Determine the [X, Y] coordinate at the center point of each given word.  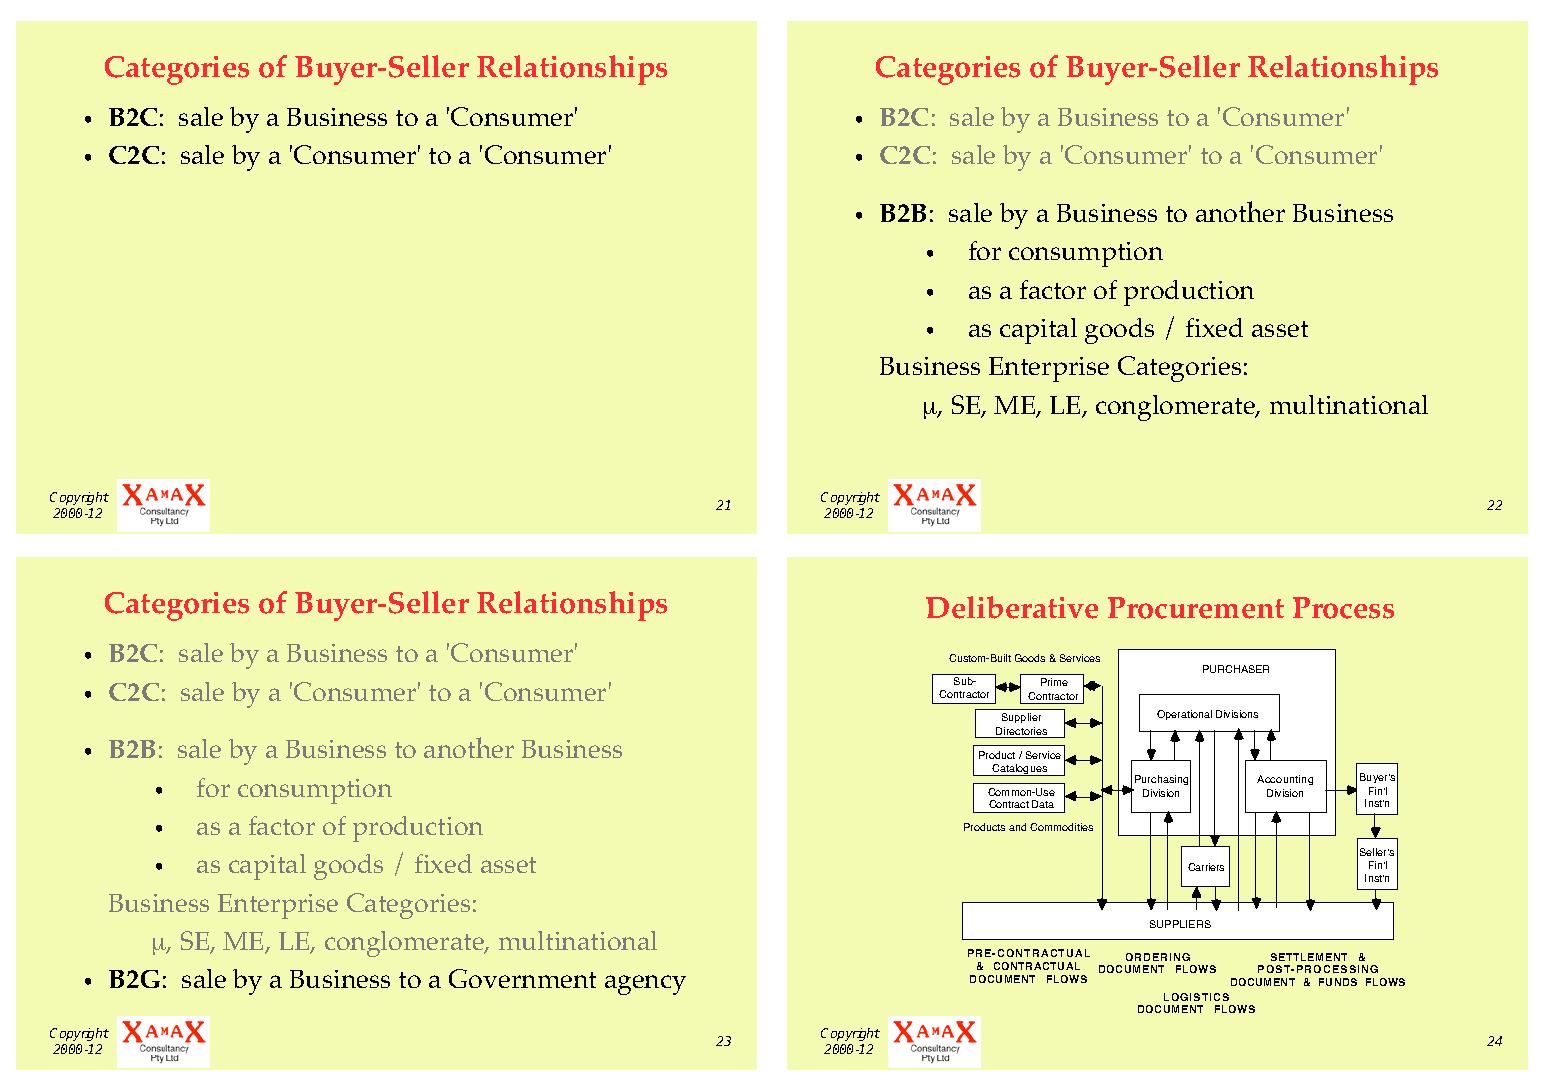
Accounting [1285, 780]
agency [645, 985]
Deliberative [1012, 607]
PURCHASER [1236, 669]
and [1017, 827]
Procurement [1196, 608]
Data [1043, 804]
